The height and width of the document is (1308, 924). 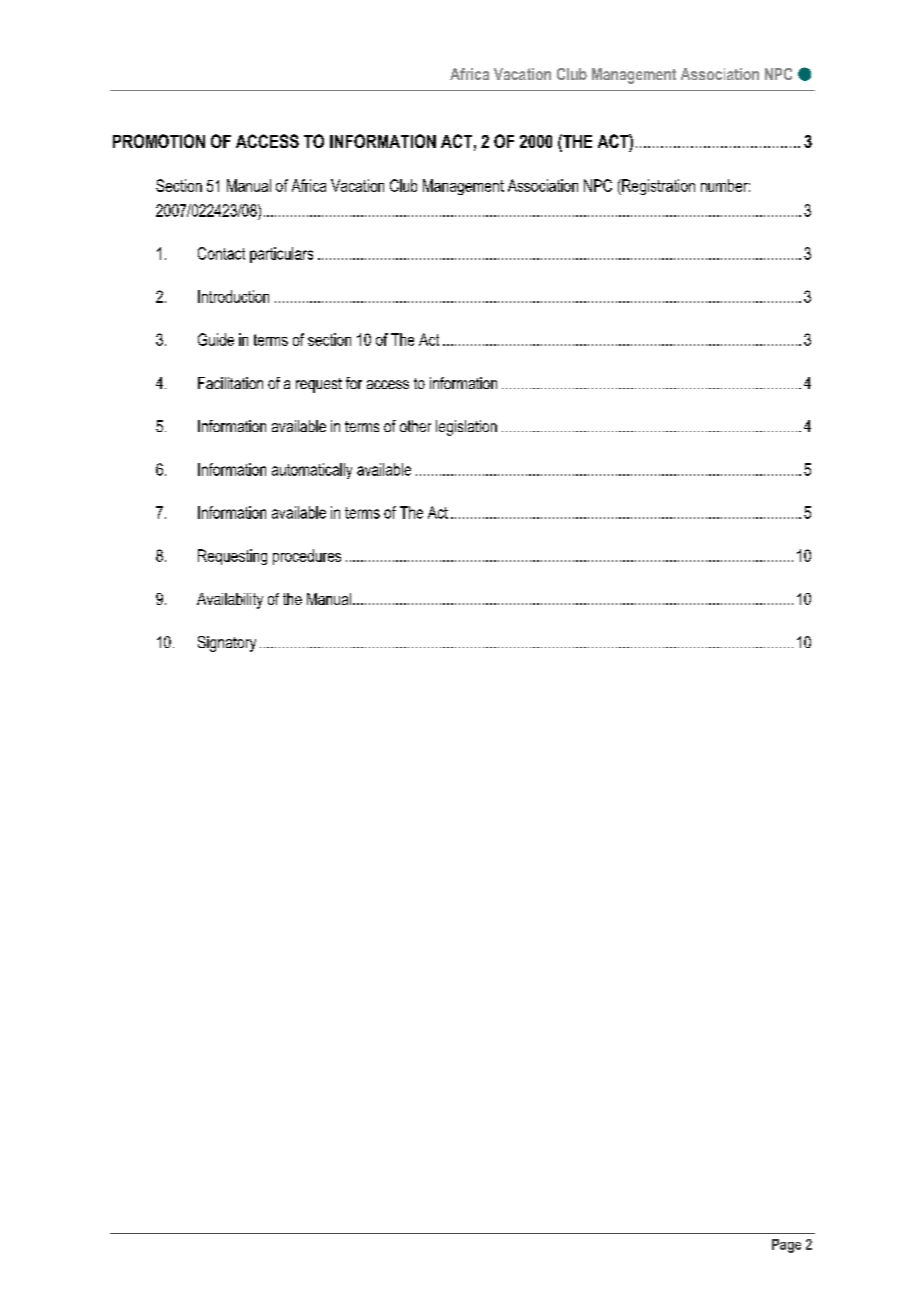 I want to click on other, so click(x=415, y=426).
